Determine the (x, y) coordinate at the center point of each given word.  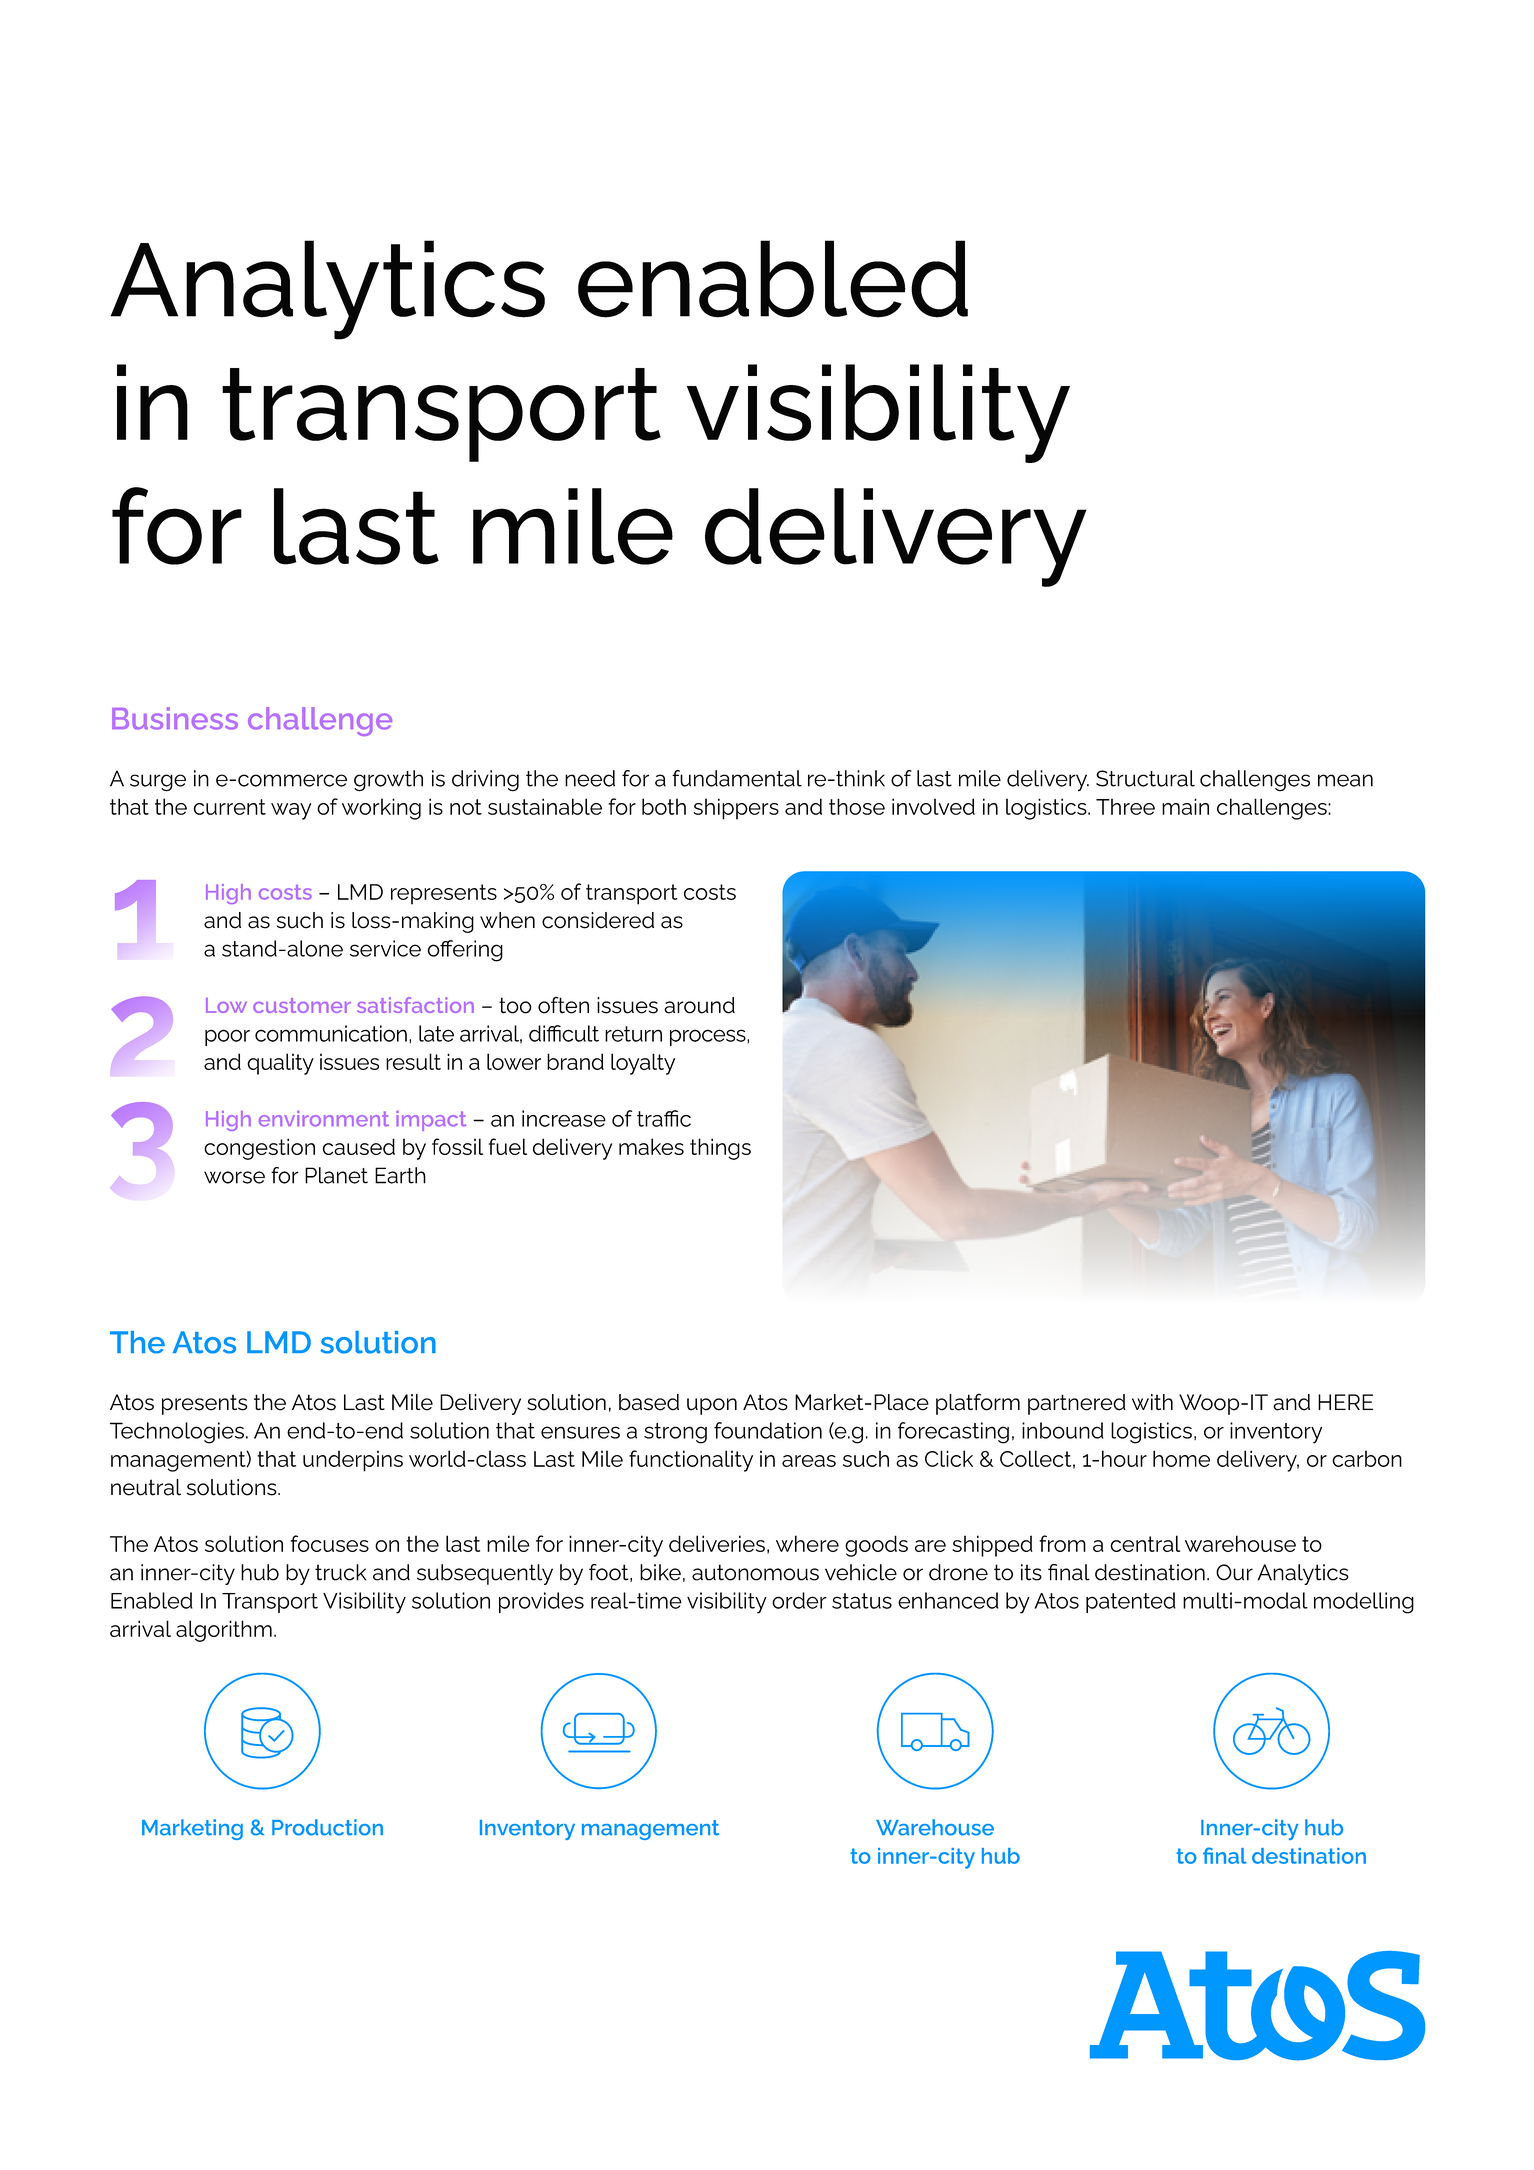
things (720, 1149)
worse (234, 1177)
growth (388, 781)
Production (327, 1827)
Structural (1145, 778)
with (1152, 1402)
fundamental (737, 778)
